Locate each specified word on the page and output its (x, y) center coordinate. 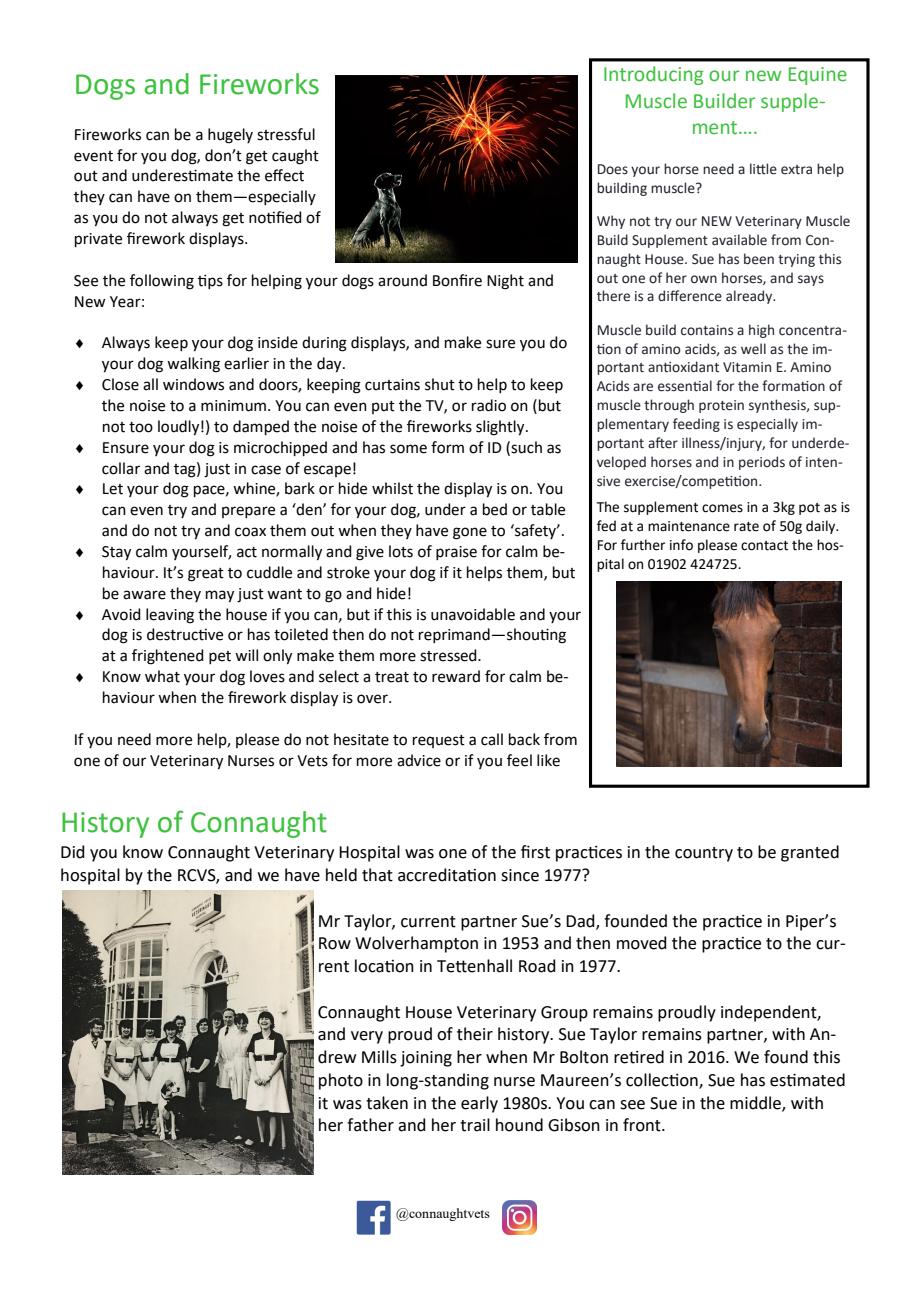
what (162, 676)
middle (756, 1103)
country (704, 854)
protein (721, 406)
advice (419, 760)
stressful (286, 134)
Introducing (654, 75)
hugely (230, 136)
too (141, 427)
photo (341, 1081)
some (408, 449)
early (479, 1104)
